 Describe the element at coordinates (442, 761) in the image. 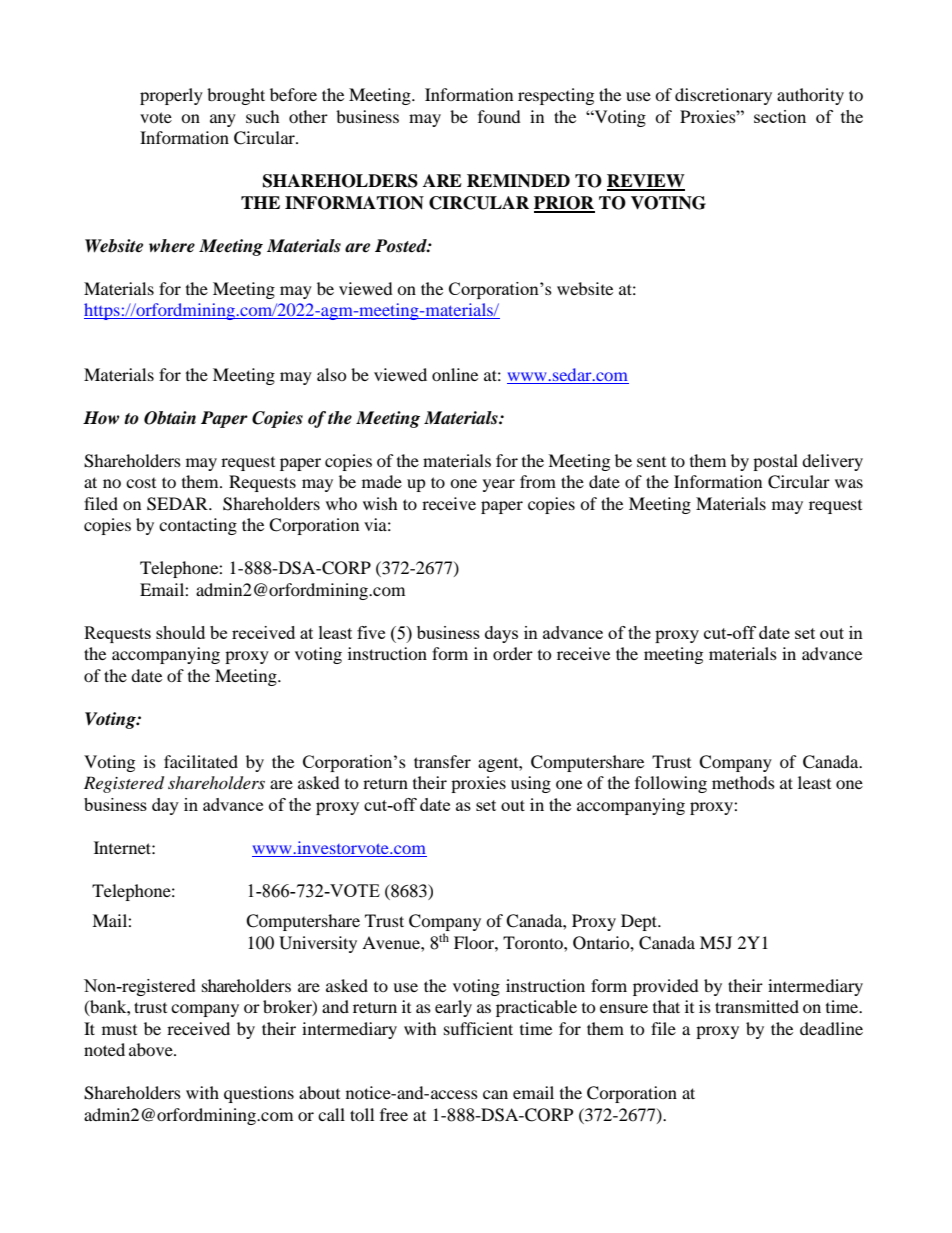

I see `transfer` at that location.
